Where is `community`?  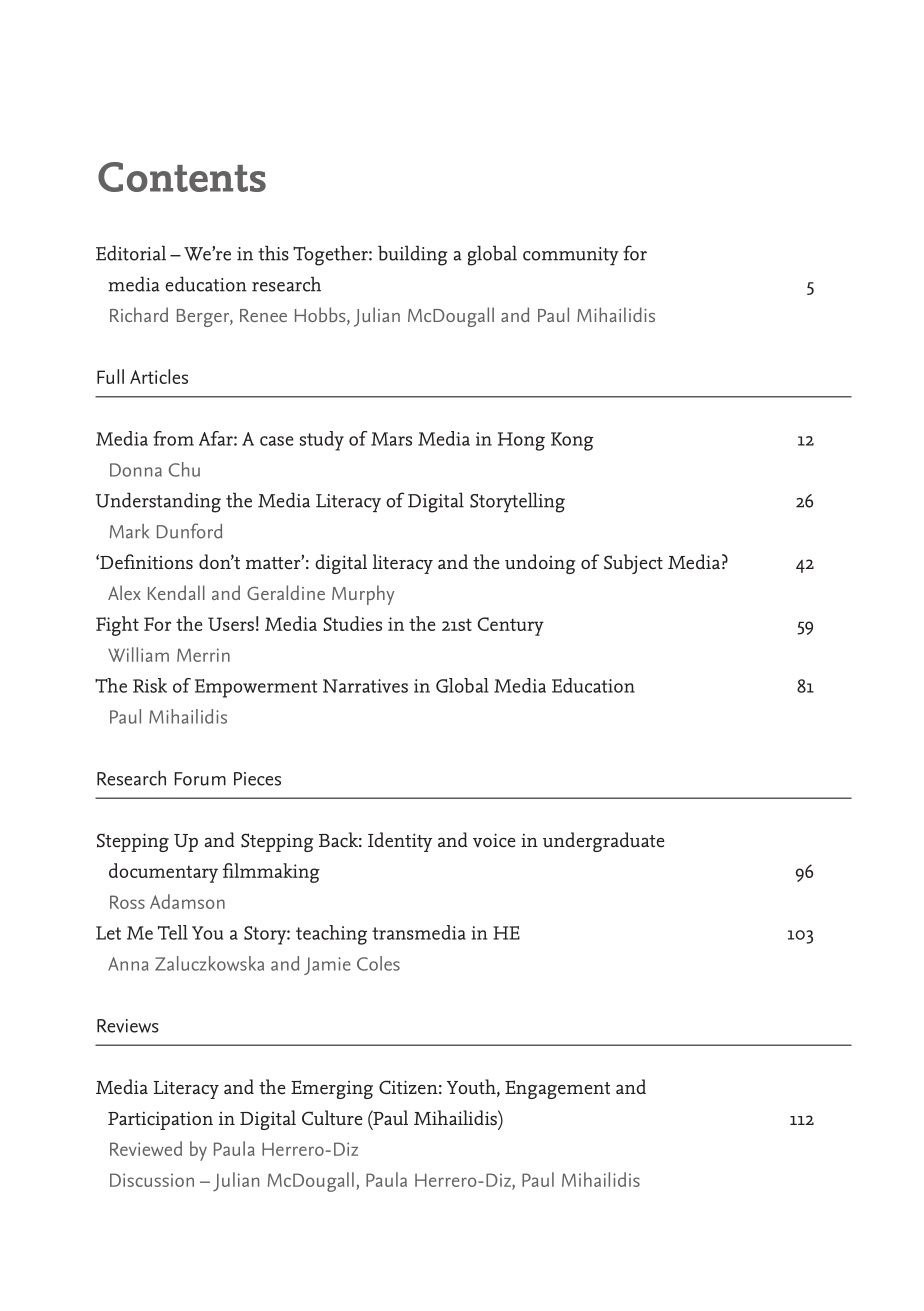
community is located at coordinates (571, 256).
